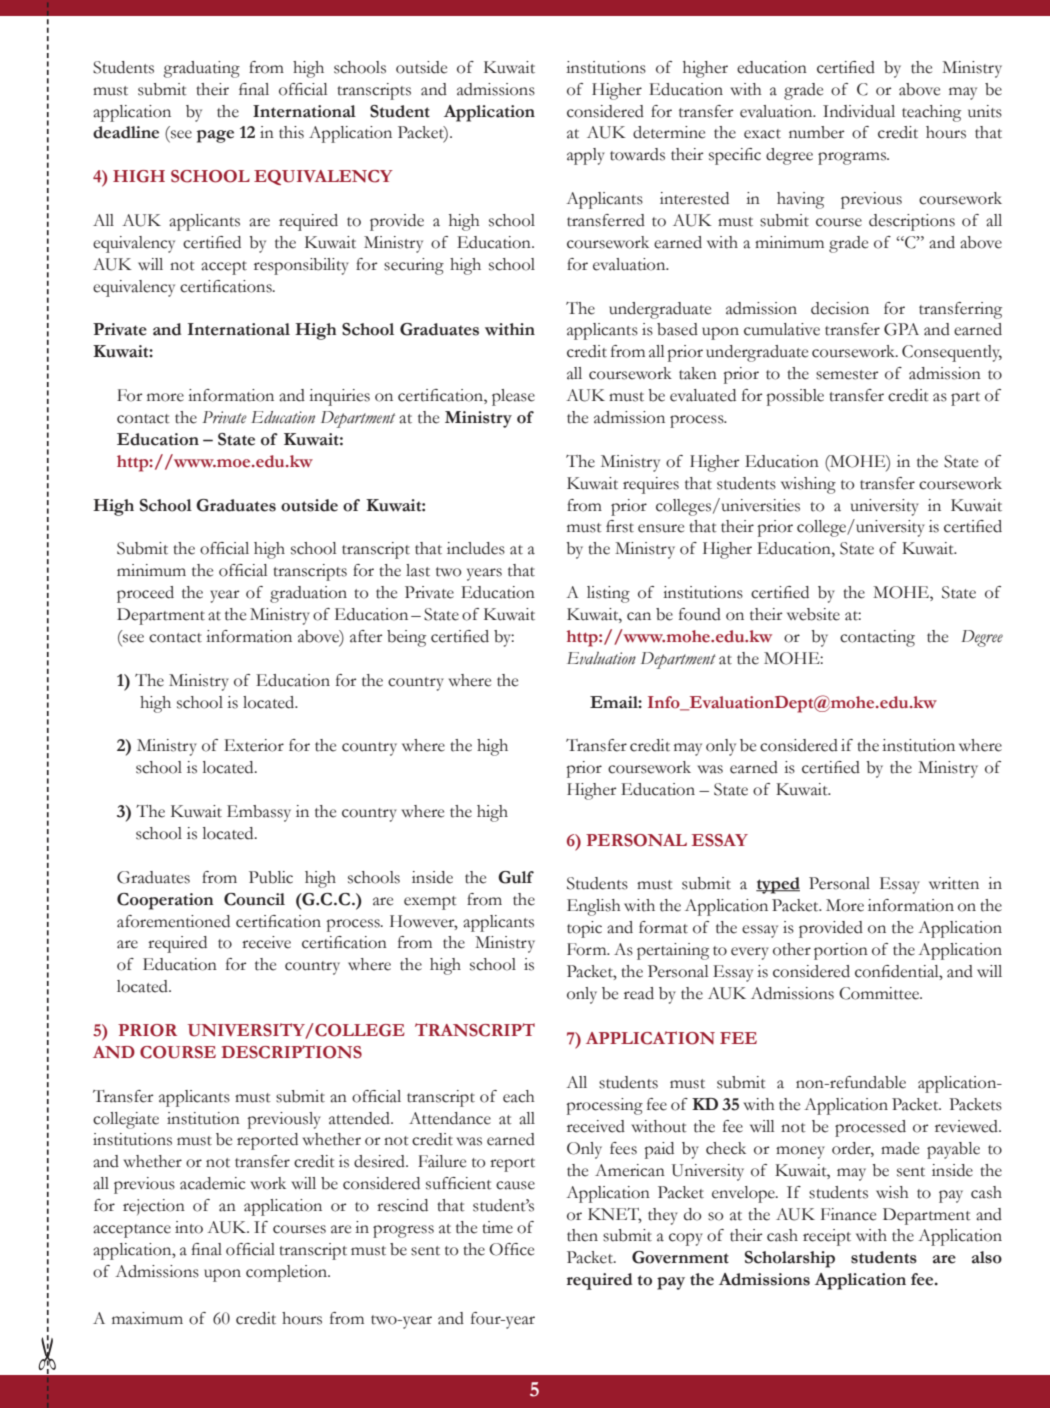 The width and height of the screenshot is (1050, 1408). Describe the element at coordinates (954, 883) in the screenshot. I see `written` at that location.
